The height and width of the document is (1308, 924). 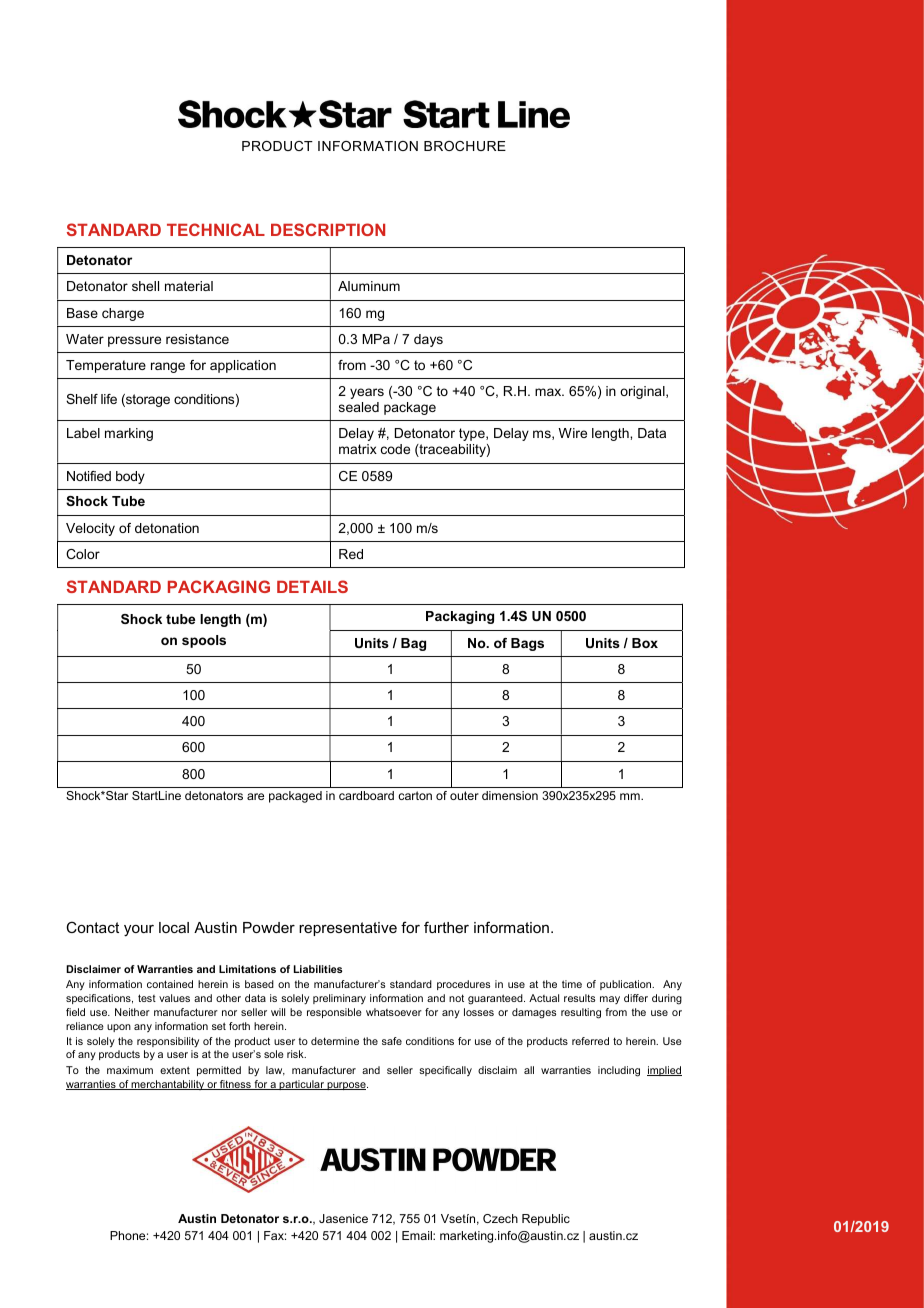 I want to click on days, so click(x=428, y=340).
